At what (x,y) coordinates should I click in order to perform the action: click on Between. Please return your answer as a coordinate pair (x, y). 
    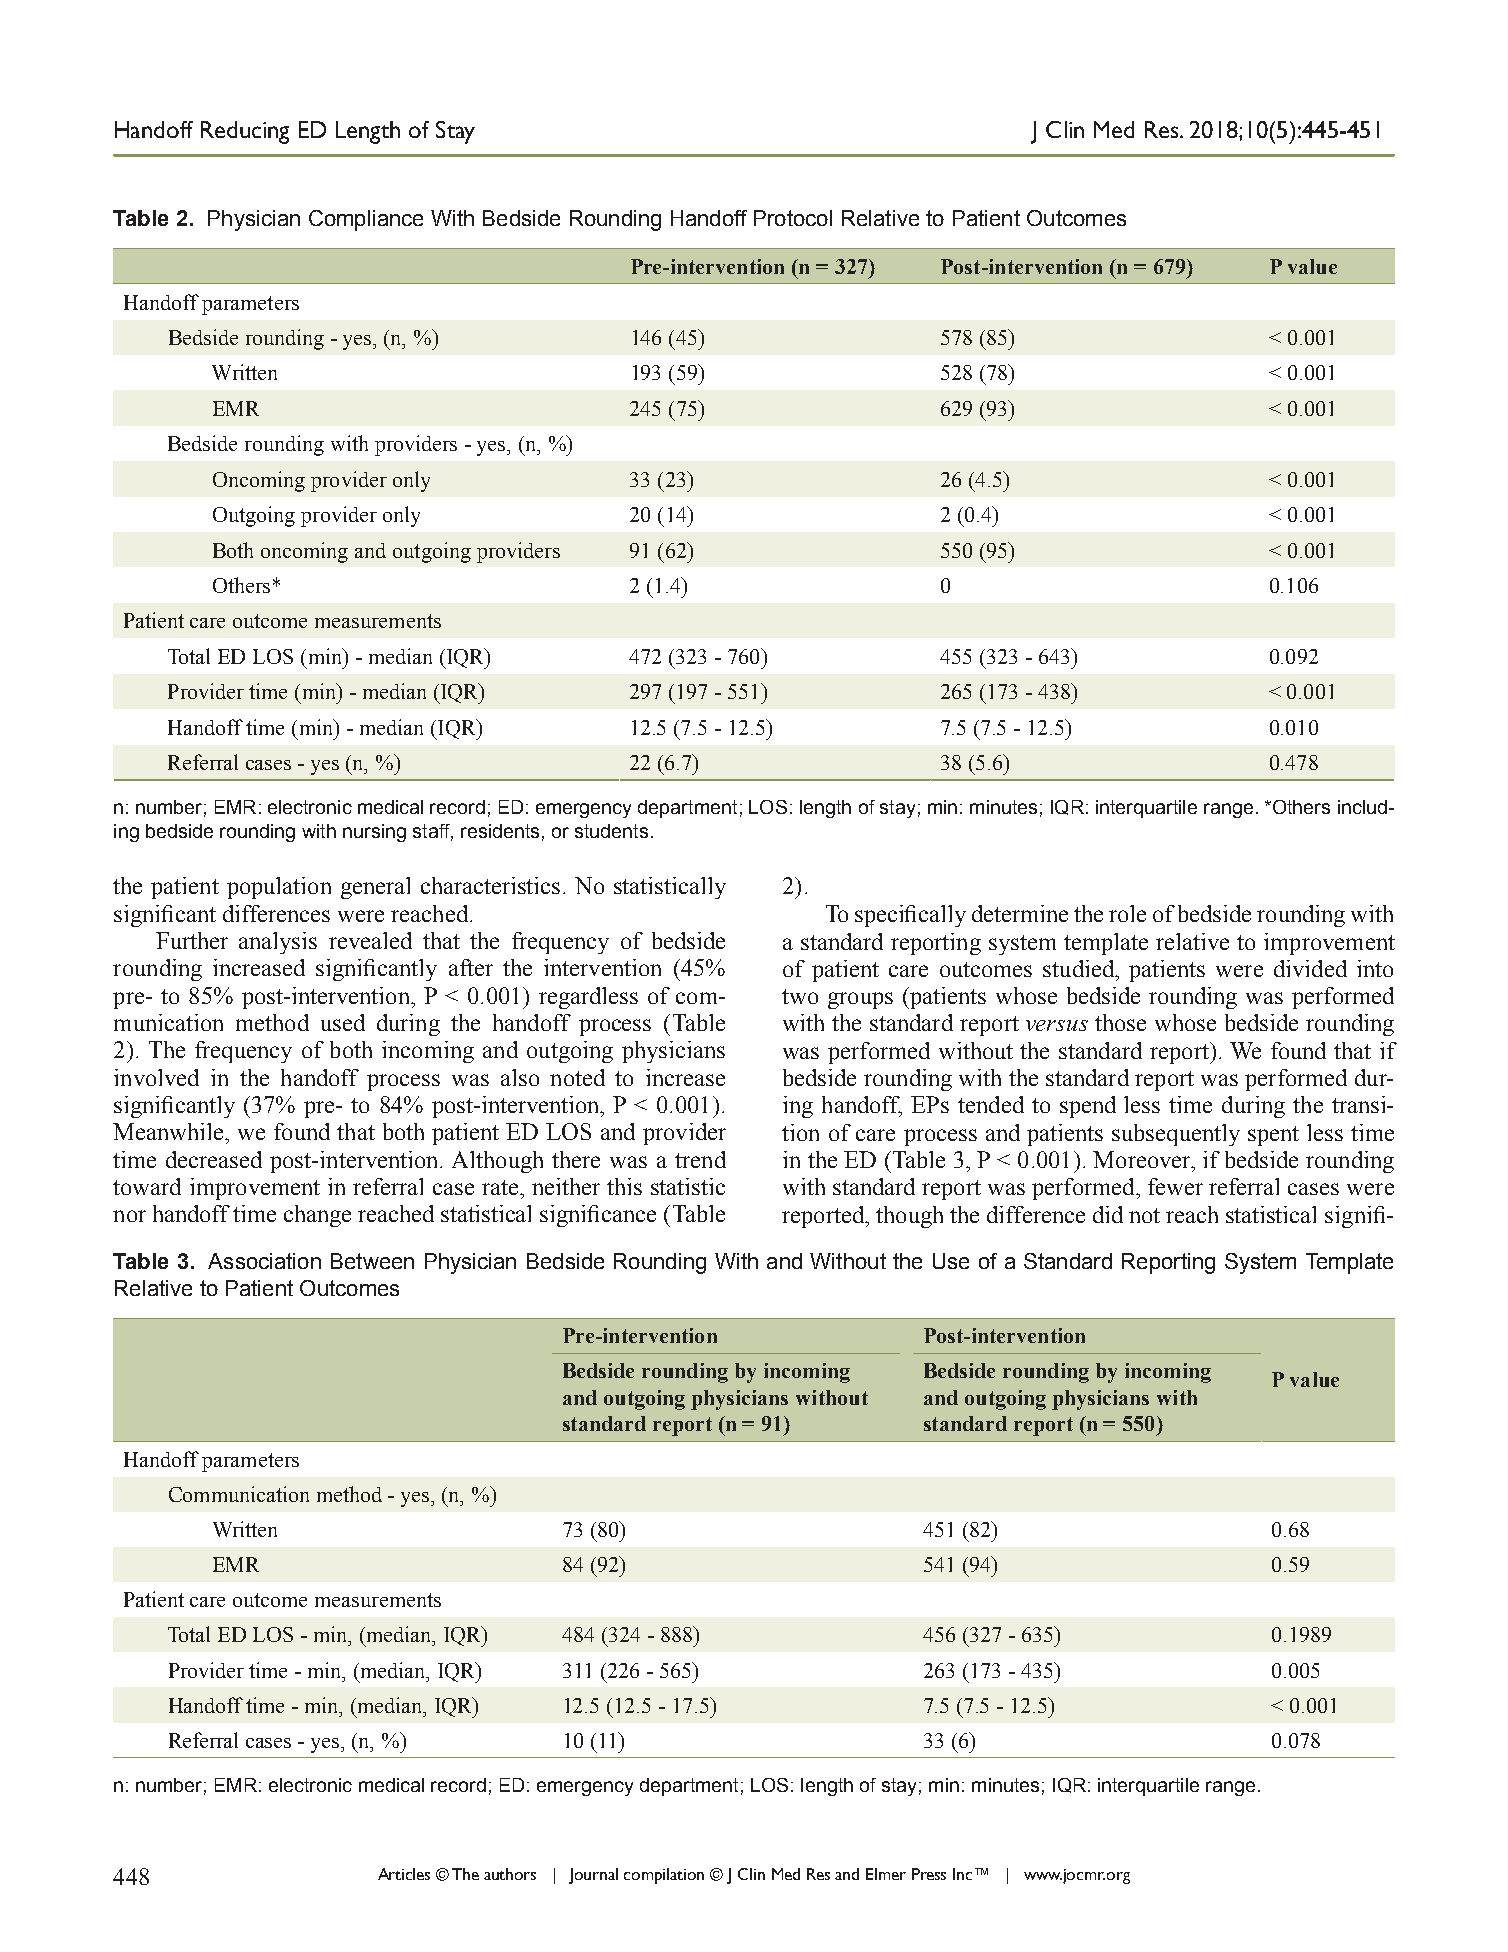
    Looking at the image, I should click on (372, 1261).
